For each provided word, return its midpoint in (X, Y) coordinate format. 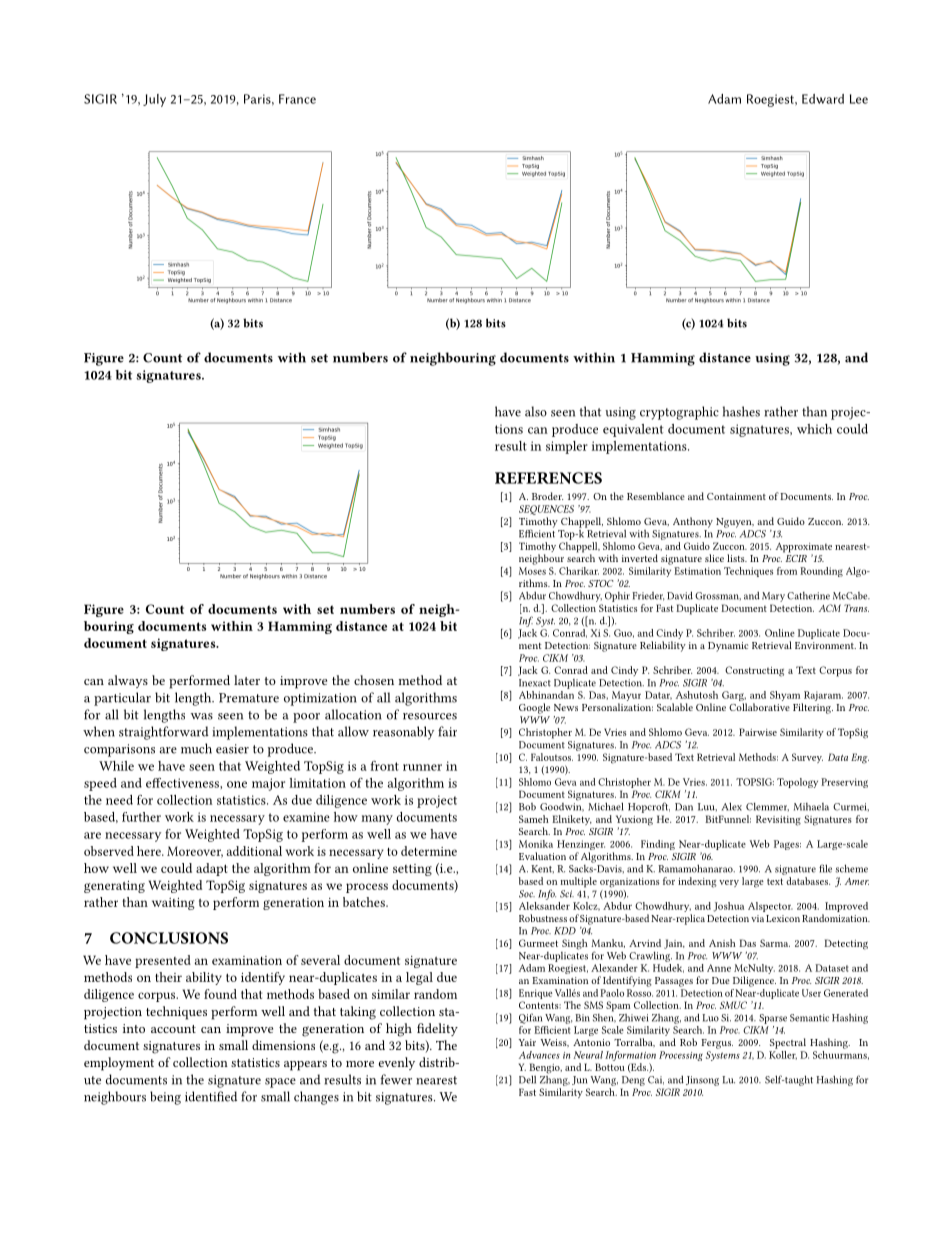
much (196, 748)
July (154, 100)
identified (211, 1096)
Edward (823, 99)
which (814, 429)
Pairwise (758, 732)
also (536, 411)
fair (447, 731)
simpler (567, 447)
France (297, 99)
